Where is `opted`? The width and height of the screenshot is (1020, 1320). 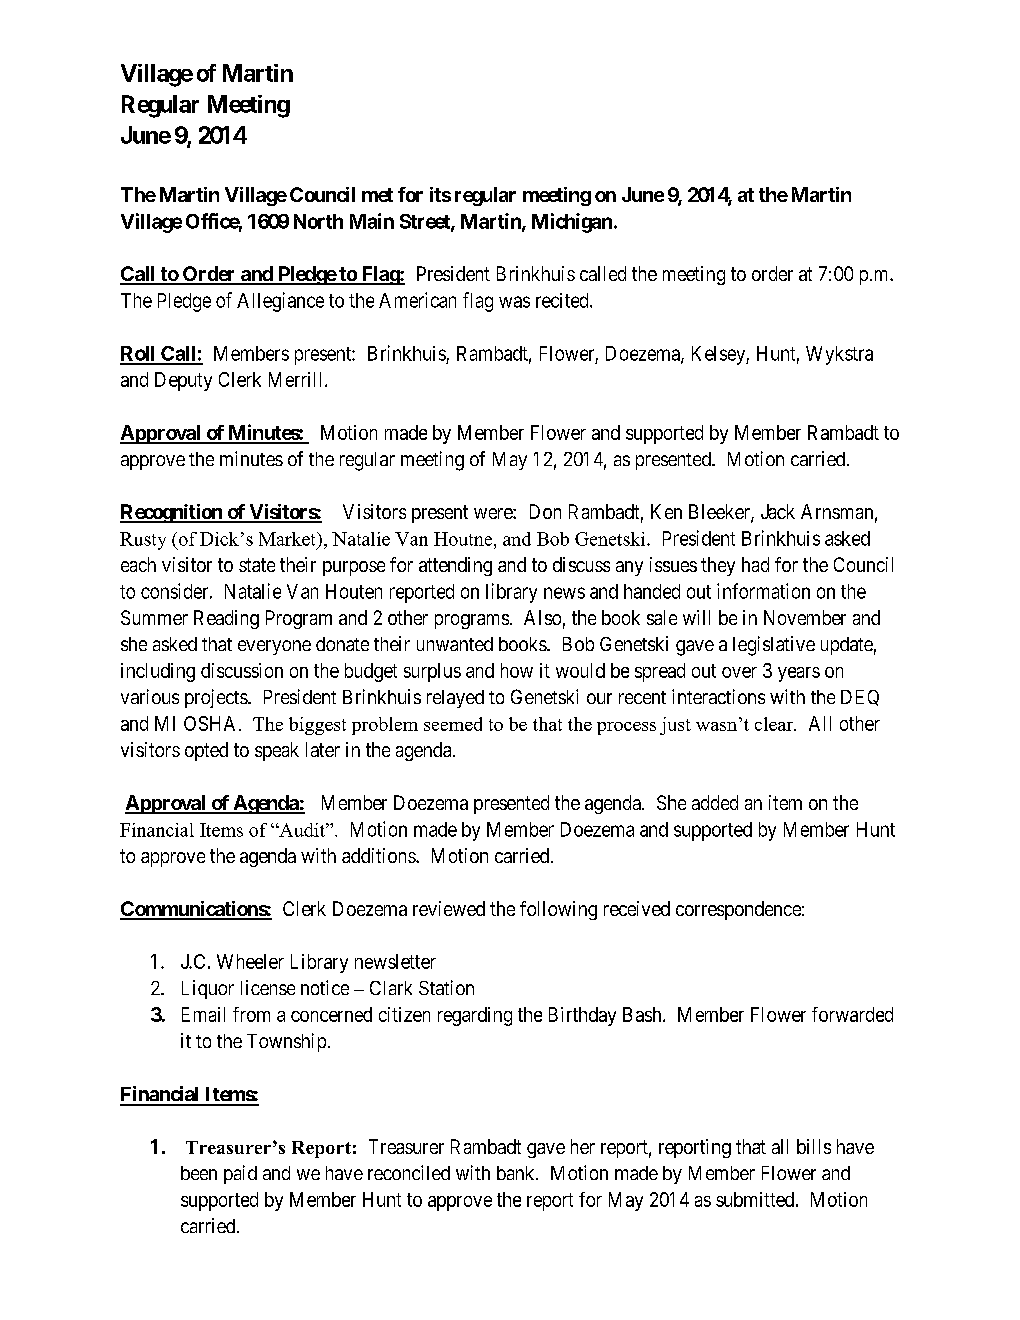
opted is located at coordinates (206, 751).
